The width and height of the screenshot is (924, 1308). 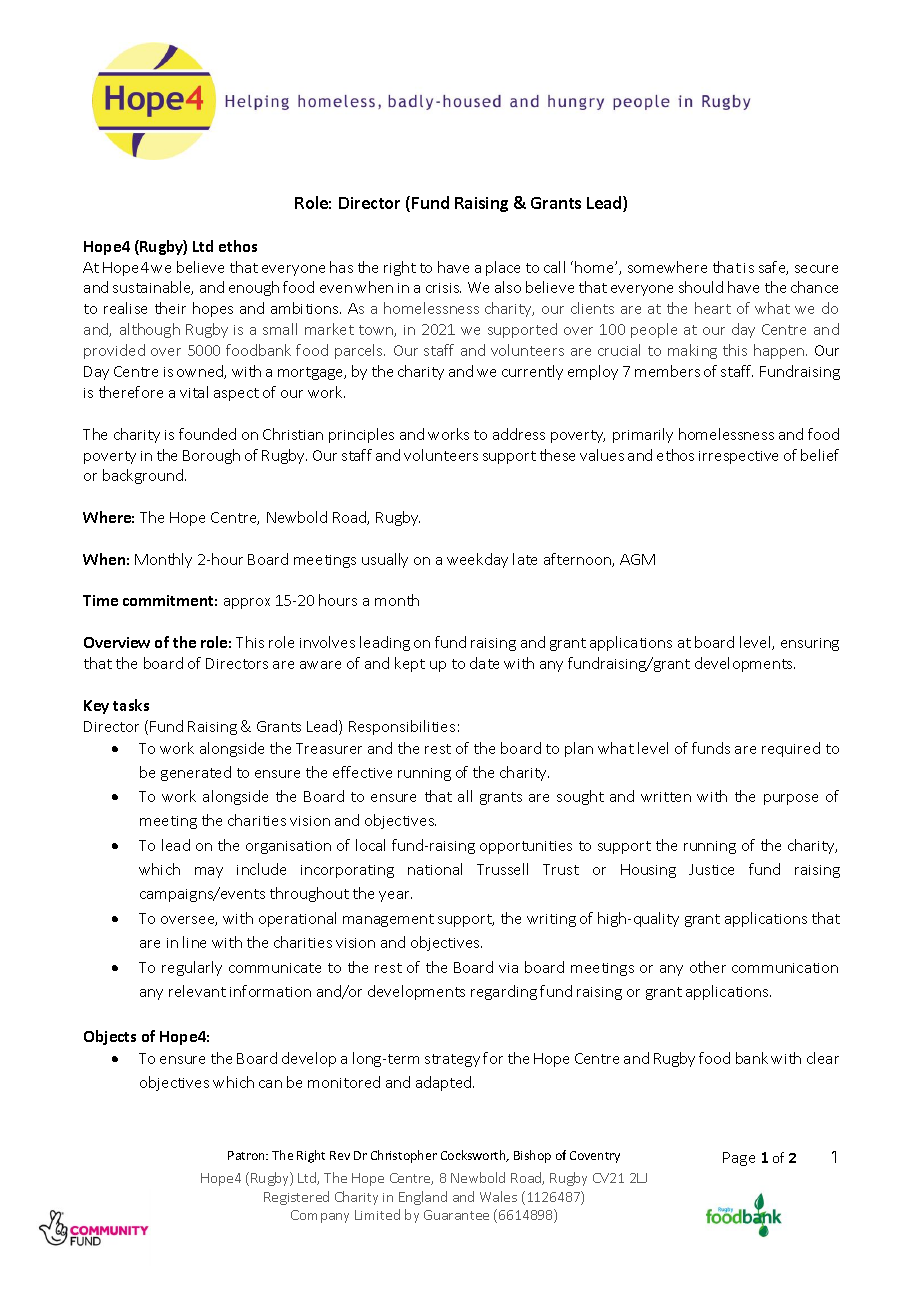 What do you see at coordinates (713, 308) in the screenshot?
I see `heart` at bounding box center [713, 308].
